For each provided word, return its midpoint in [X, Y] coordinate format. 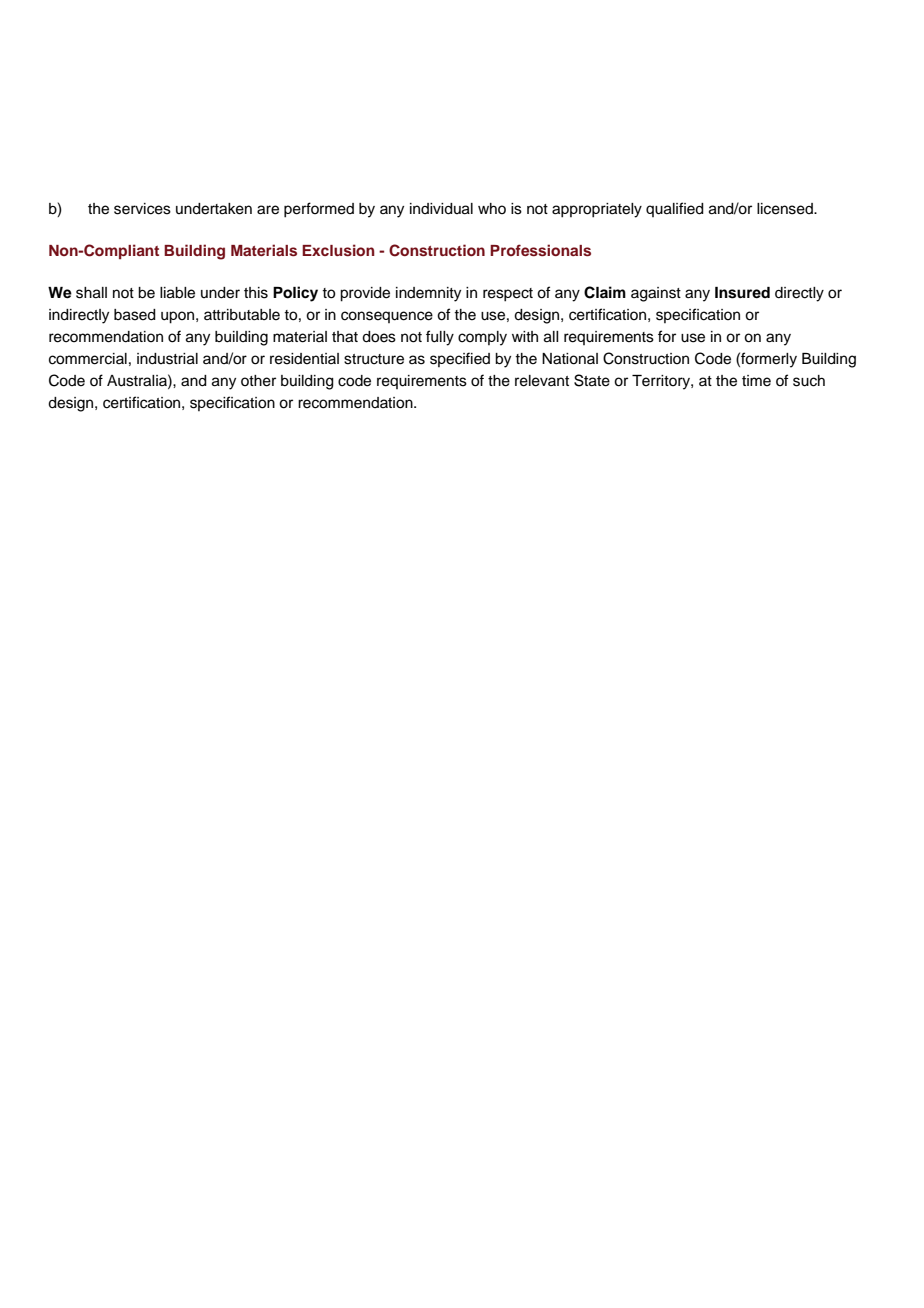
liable [177, 293]
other [258, 381]
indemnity [428, 294]
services [142, 209]
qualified [675, 209]
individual [441, 209]
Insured [742, 293]
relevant [542, 381]
